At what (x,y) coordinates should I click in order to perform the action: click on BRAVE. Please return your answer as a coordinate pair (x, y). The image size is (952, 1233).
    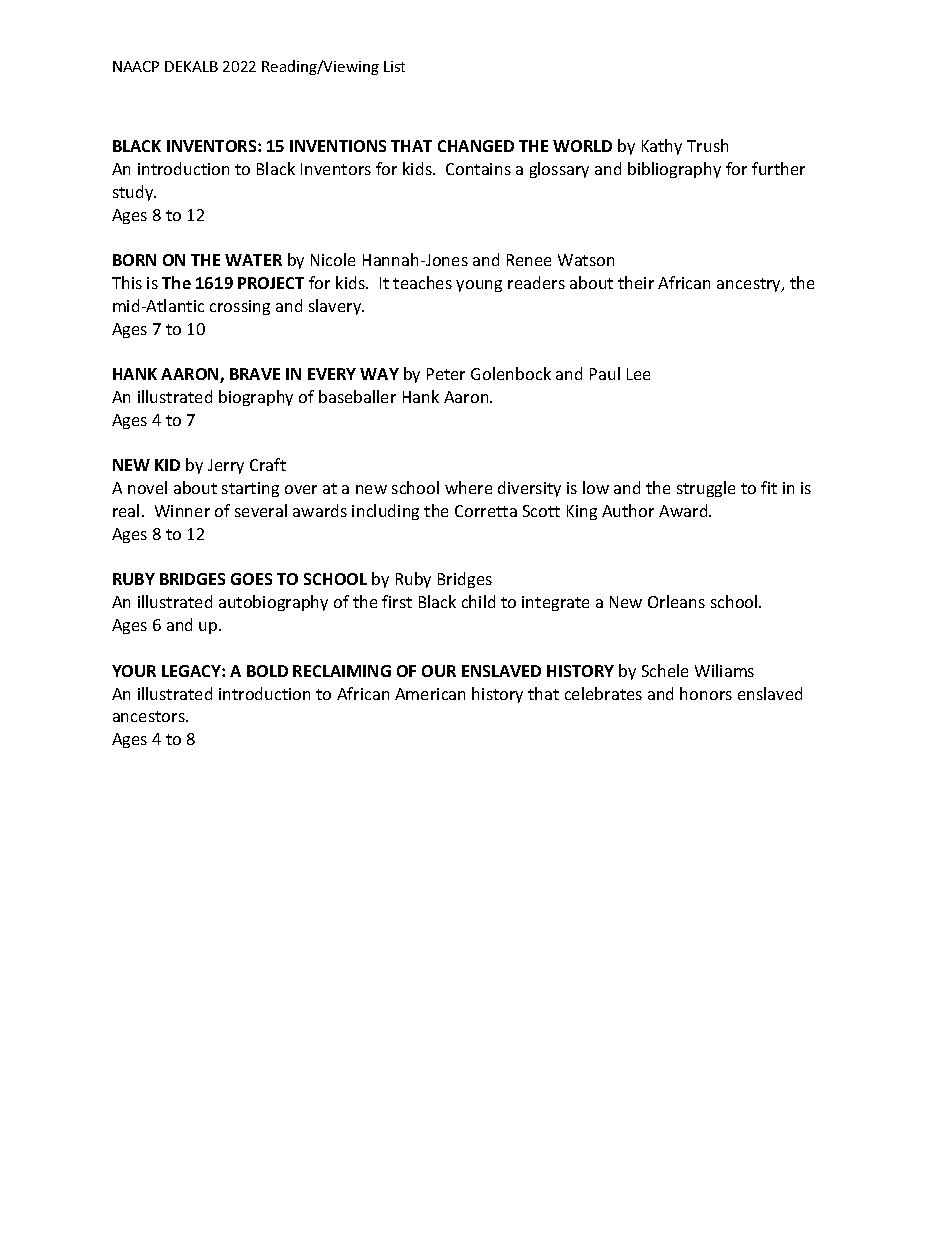
    Looking at the image, I should click on (255, 374).
